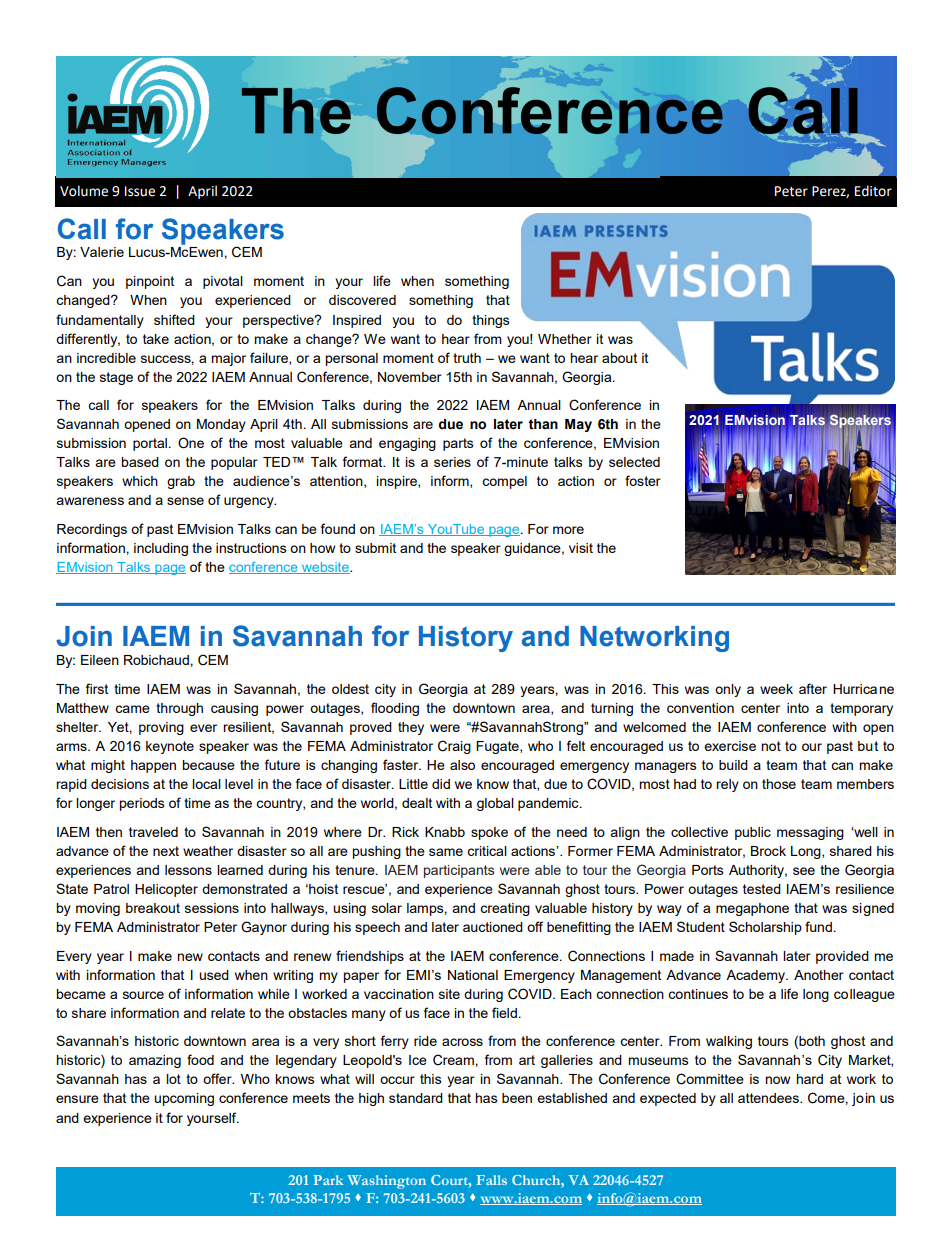  Describe the element at coordinates (179, 709) in the image. I see `through` at that location.
